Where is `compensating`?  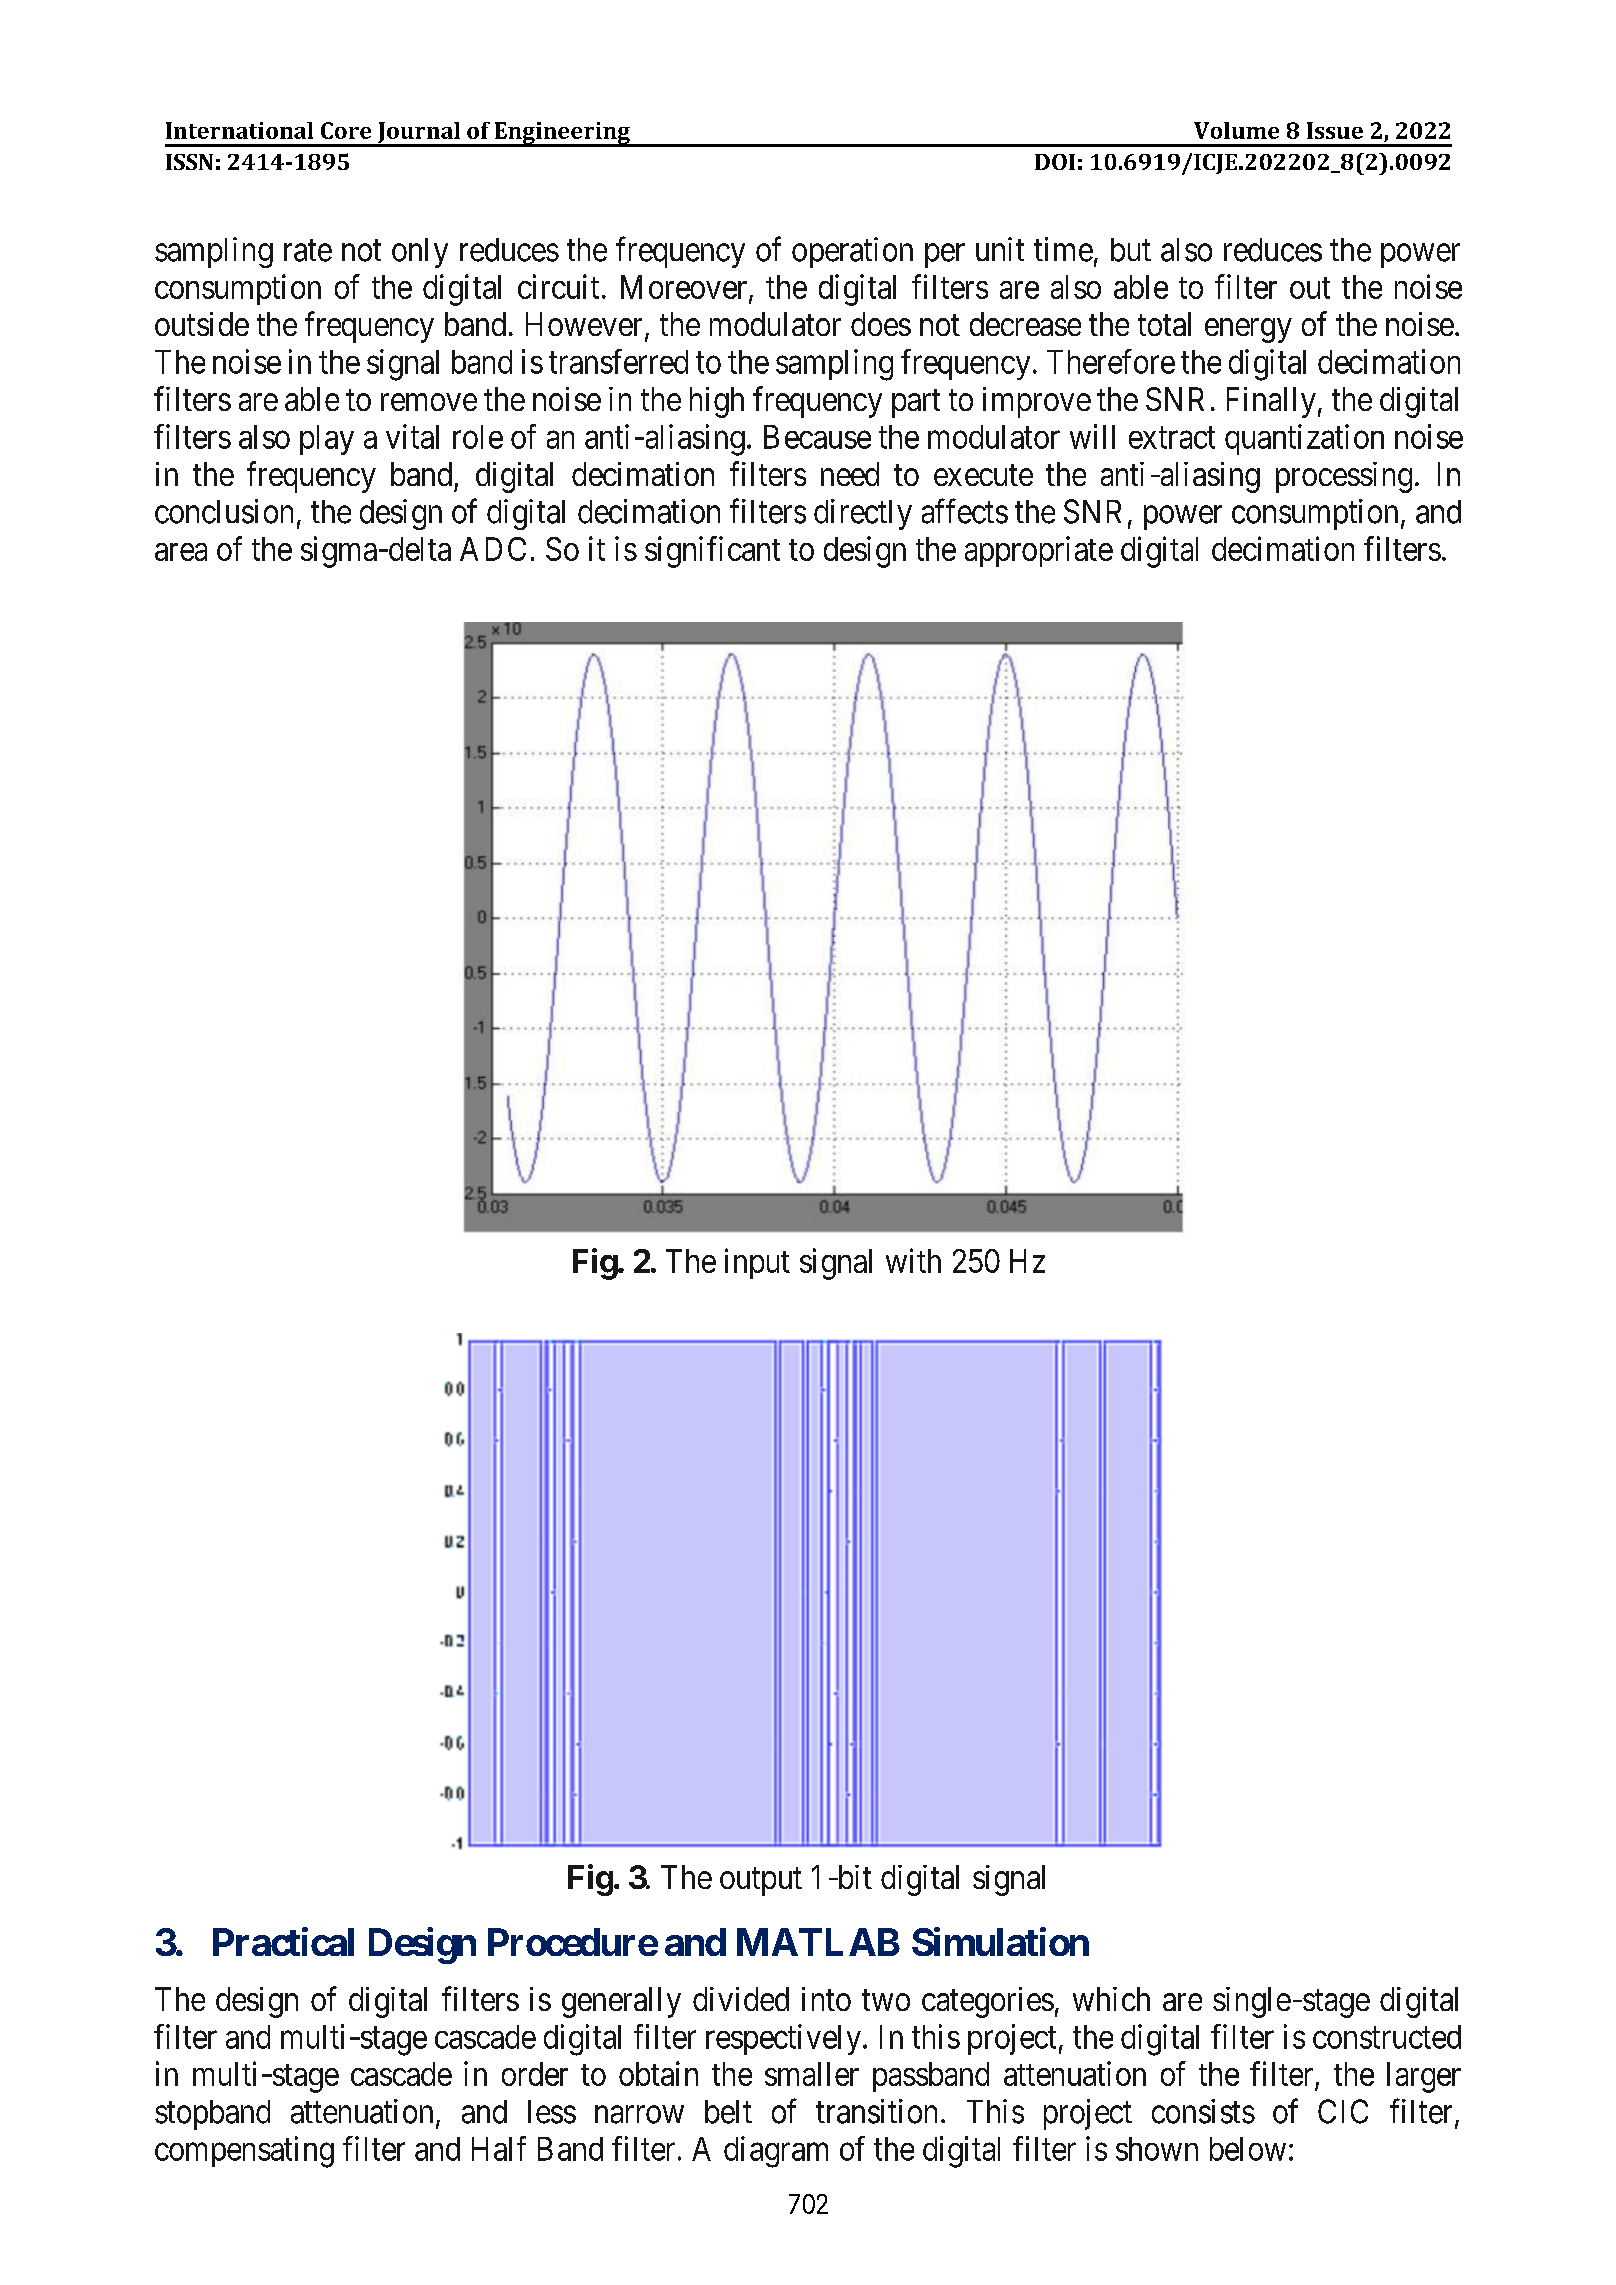 compensating is located at coordinates (244, 2152).
